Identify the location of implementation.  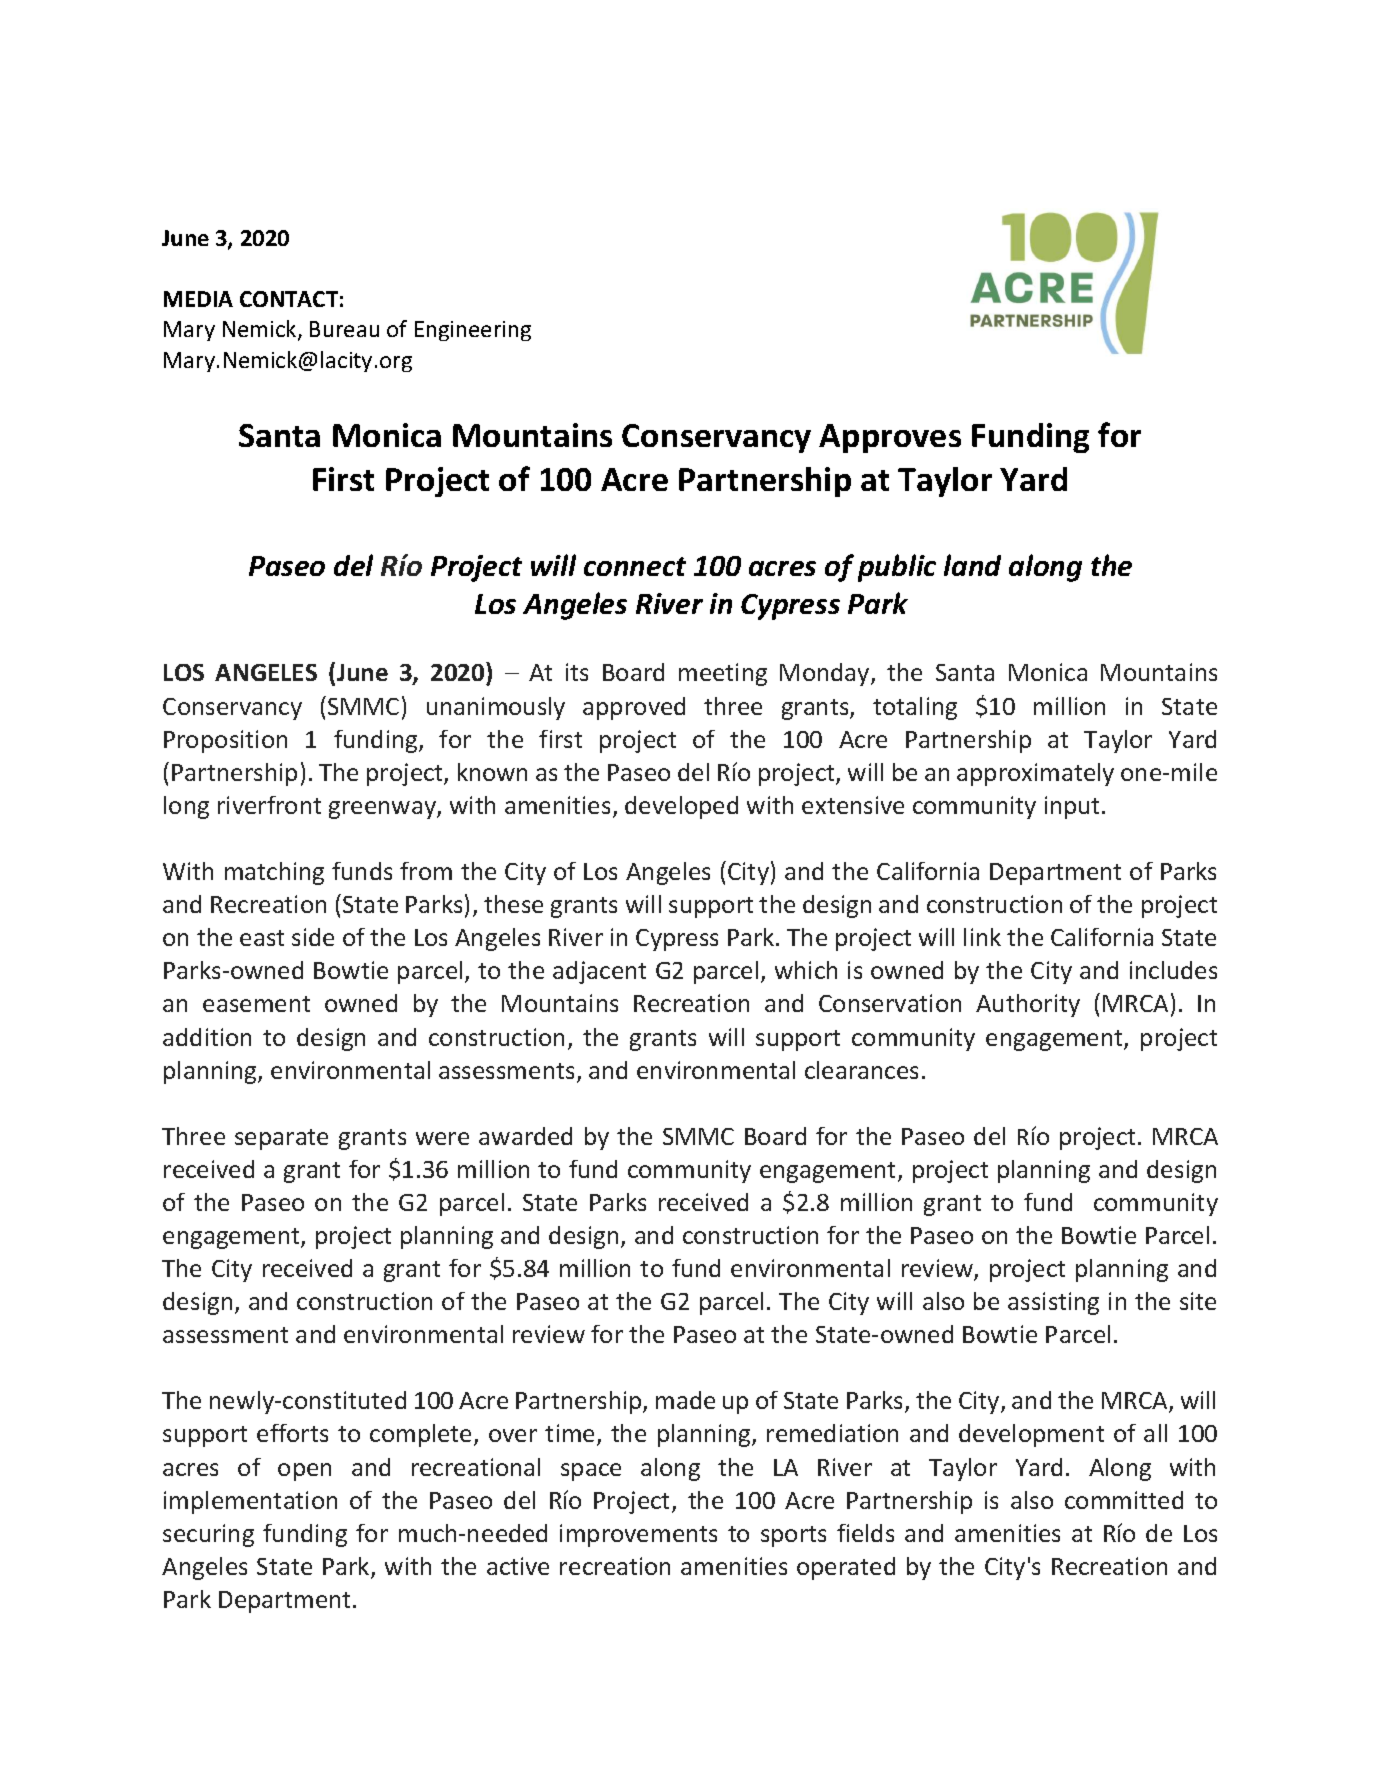
(250, 1502).
